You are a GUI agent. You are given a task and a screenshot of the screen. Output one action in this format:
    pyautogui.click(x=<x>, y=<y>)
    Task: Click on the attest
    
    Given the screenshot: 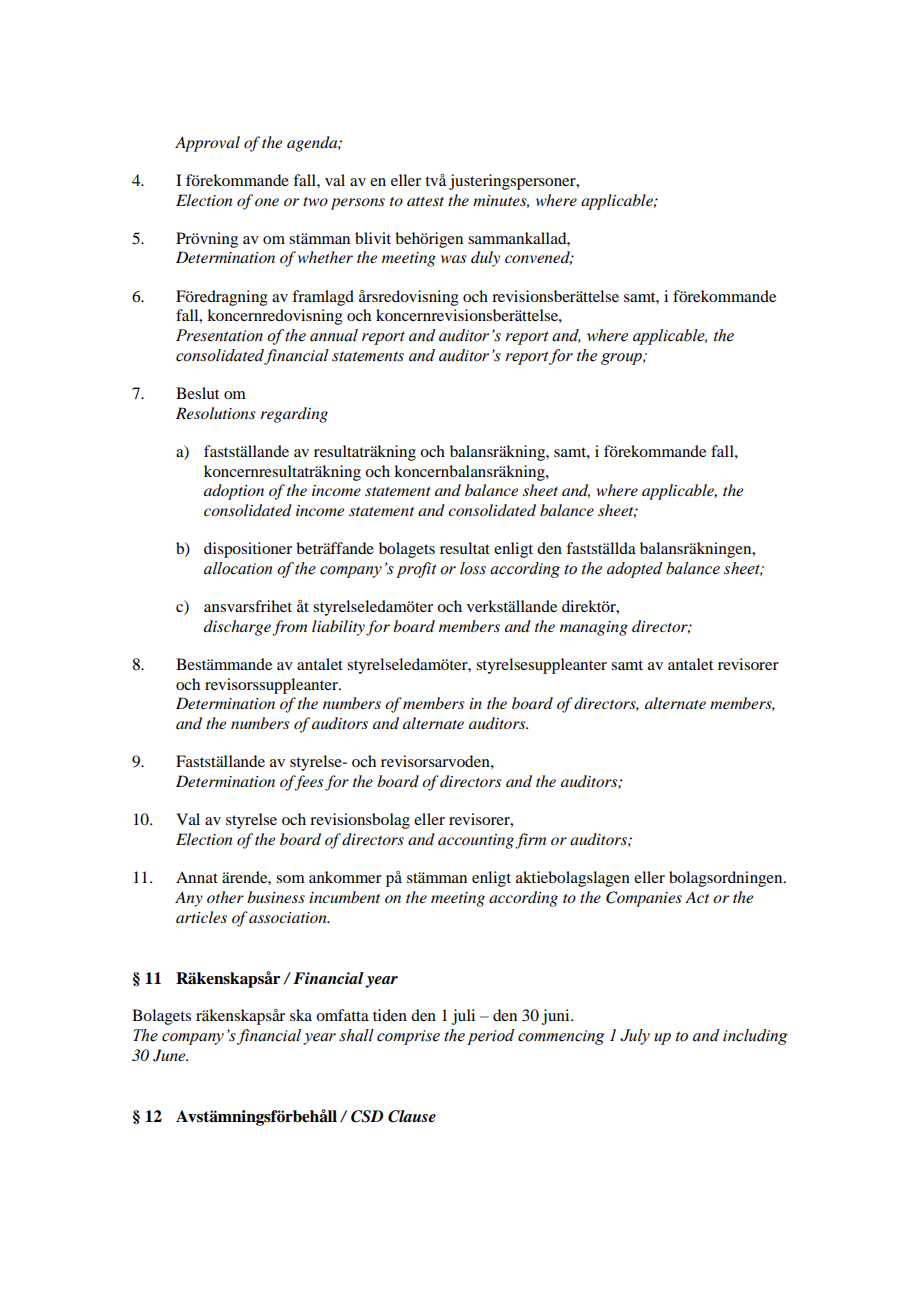 What is the action you would take?
    pyautogui.click(x=425, y=201)
